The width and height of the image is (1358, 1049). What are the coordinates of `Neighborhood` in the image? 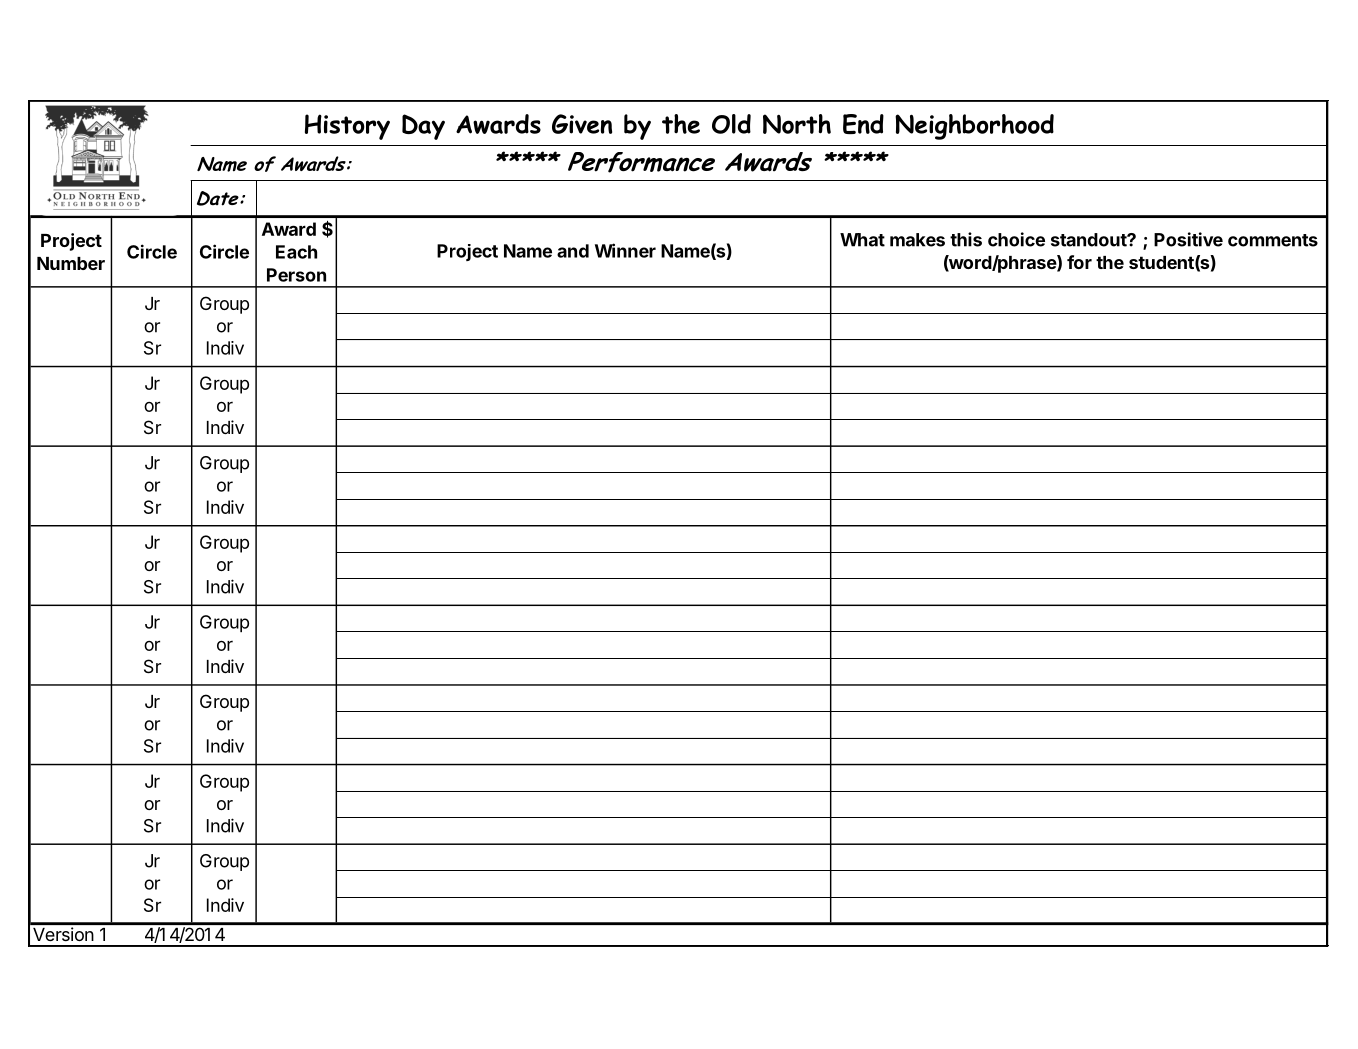 It's located at (974, 127).
